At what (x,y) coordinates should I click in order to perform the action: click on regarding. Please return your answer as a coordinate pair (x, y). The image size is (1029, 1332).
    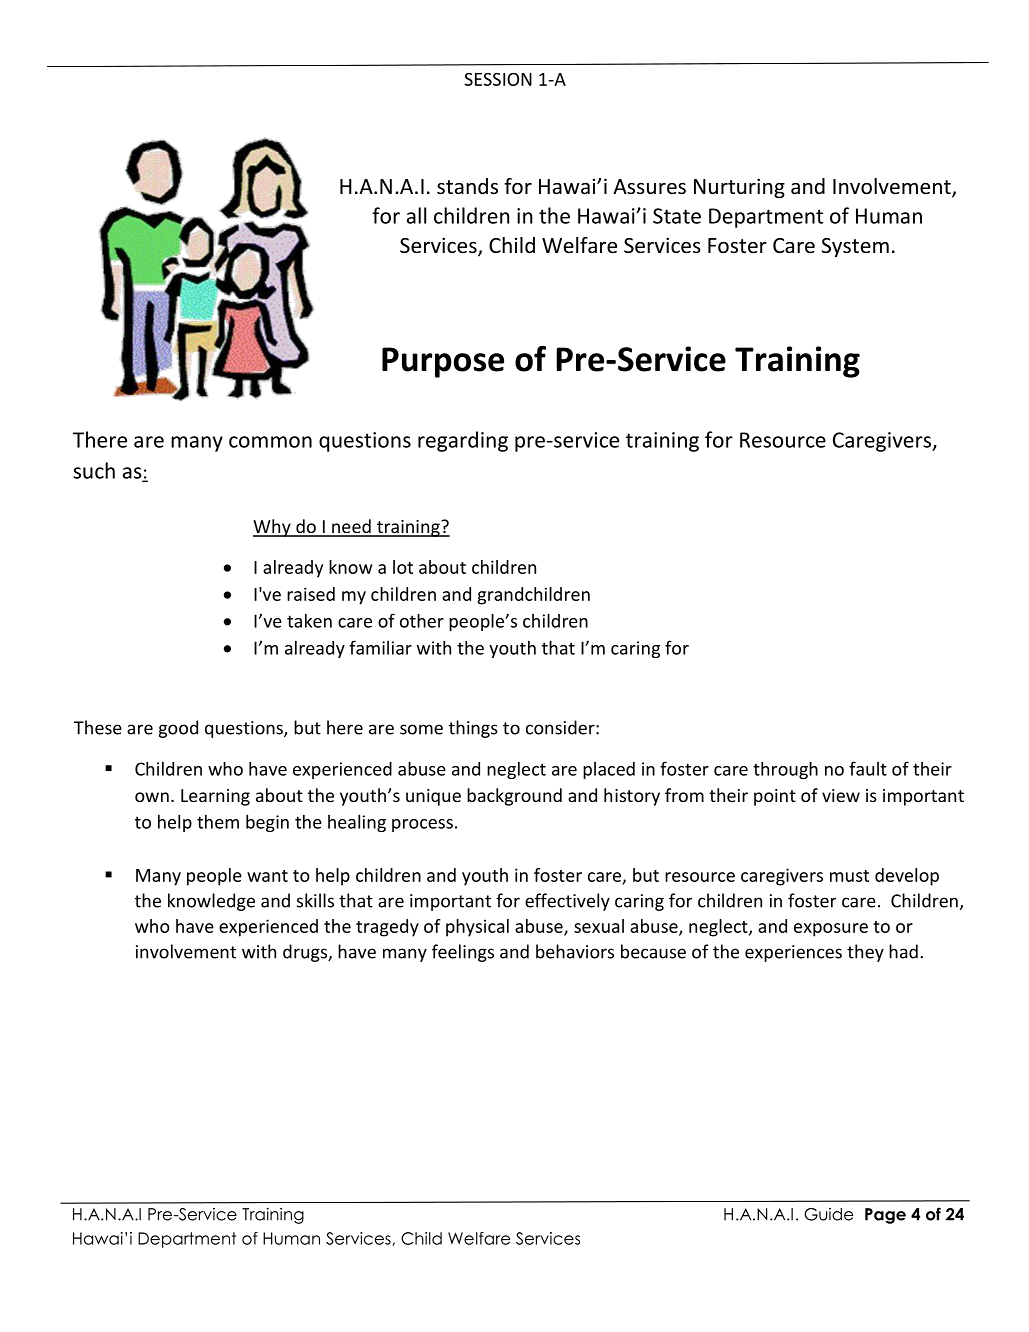
    Looking at the image, I should click on (463, 441).
